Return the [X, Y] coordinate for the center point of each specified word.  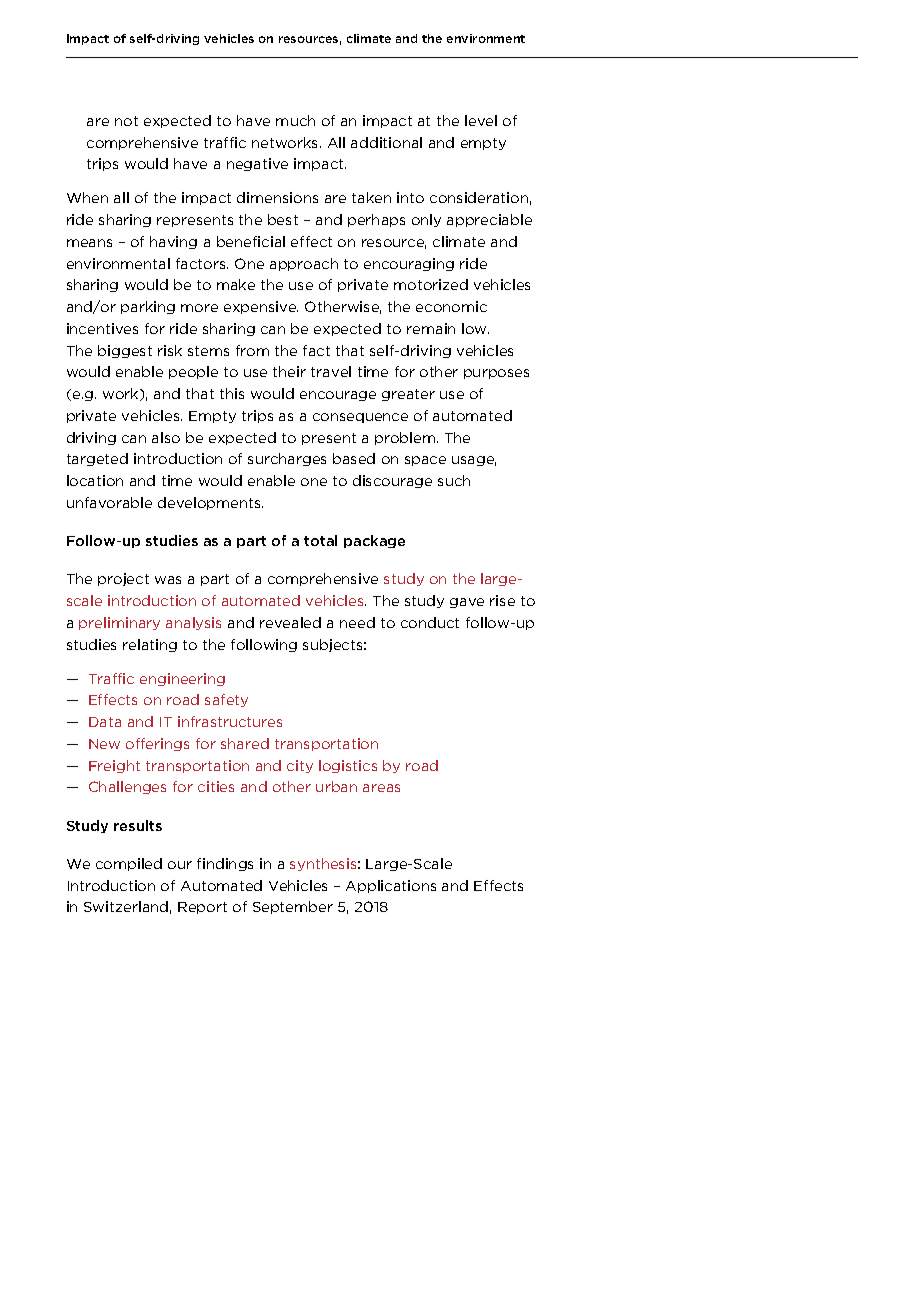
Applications [391, 886]
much [295, 120]
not [126, 121]
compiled [129, 864]
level [481, 120]
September [293, 907]
